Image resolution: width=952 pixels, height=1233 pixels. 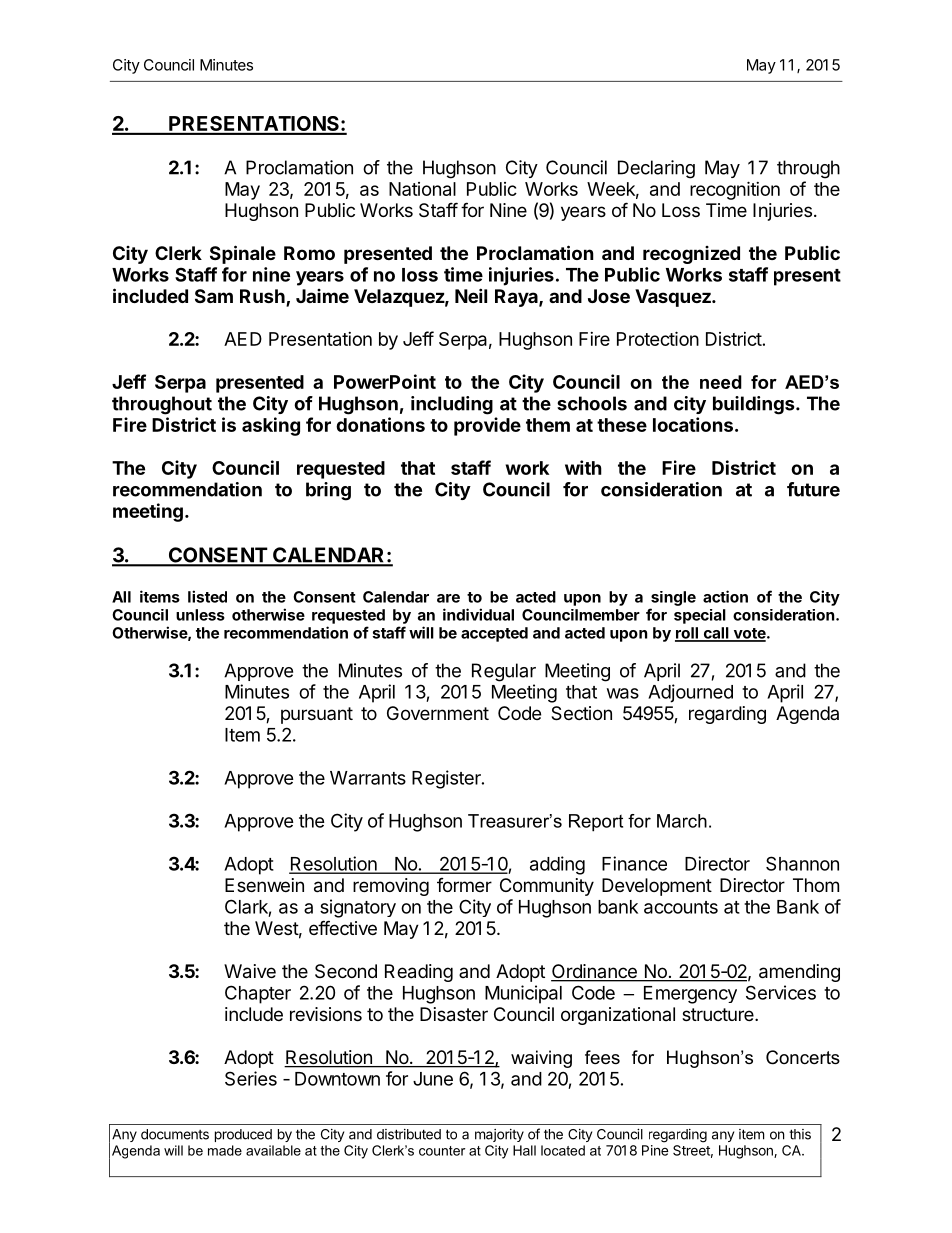 What do you see at coordinates (243, 1135) in the page?
I see `produced` at bounding box center [243, 1135].
